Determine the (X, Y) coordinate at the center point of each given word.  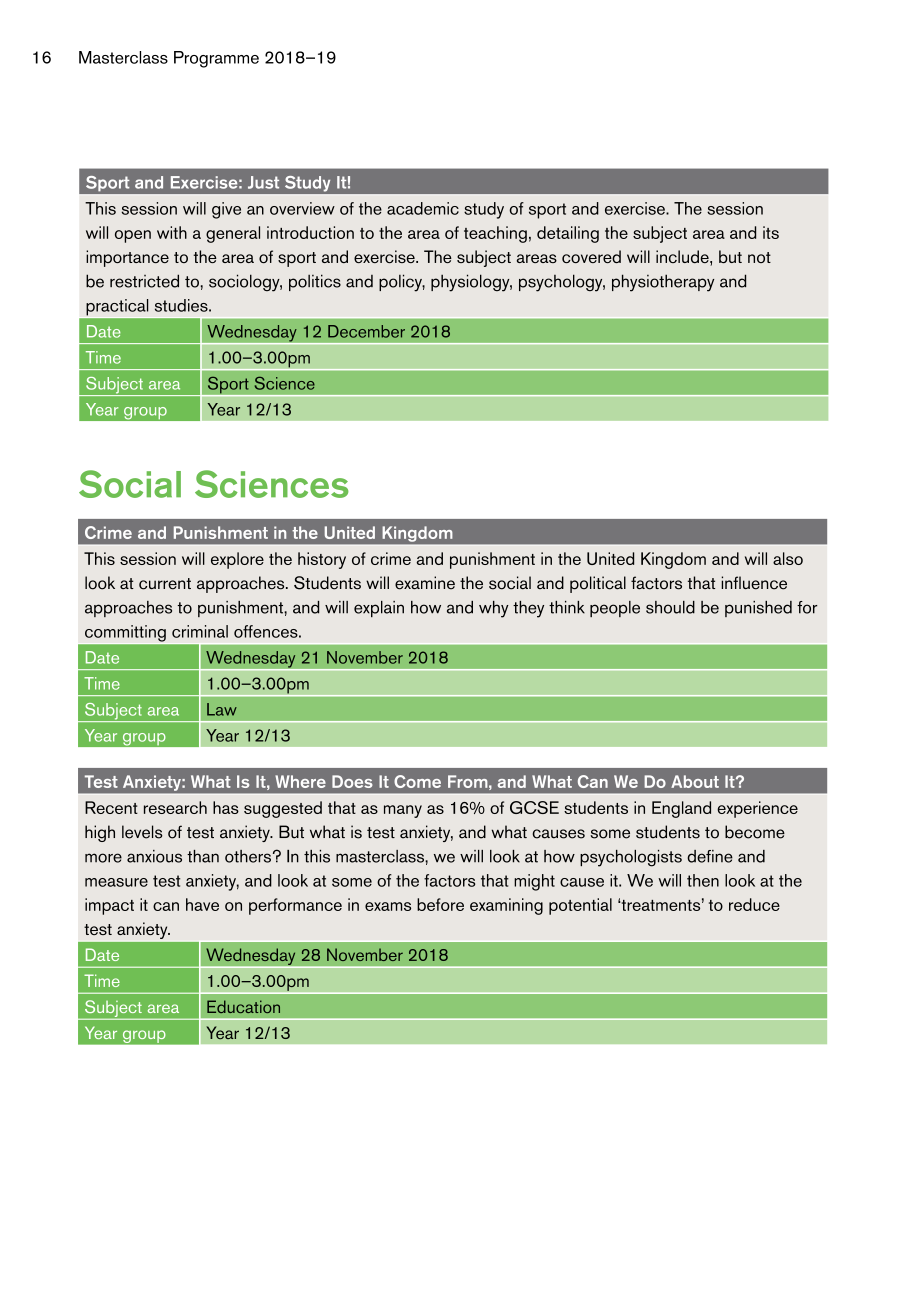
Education (243, 1006)
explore (237, 560)
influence (754, 583)
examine (425, 583)
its (771, 232)
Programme (216, 59)
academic (423, 208)
